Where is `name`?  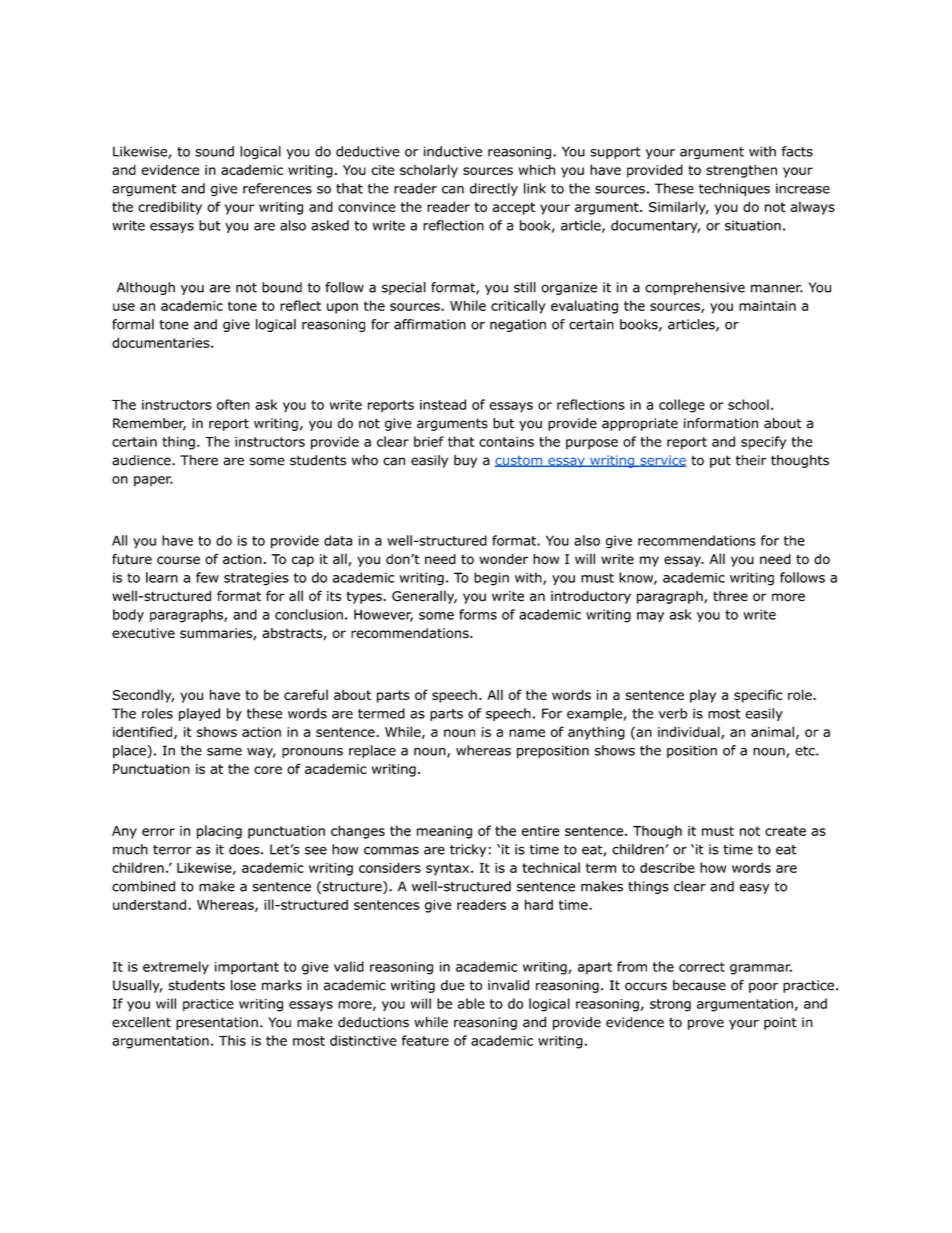 name is located at coordinates (527, 733).
